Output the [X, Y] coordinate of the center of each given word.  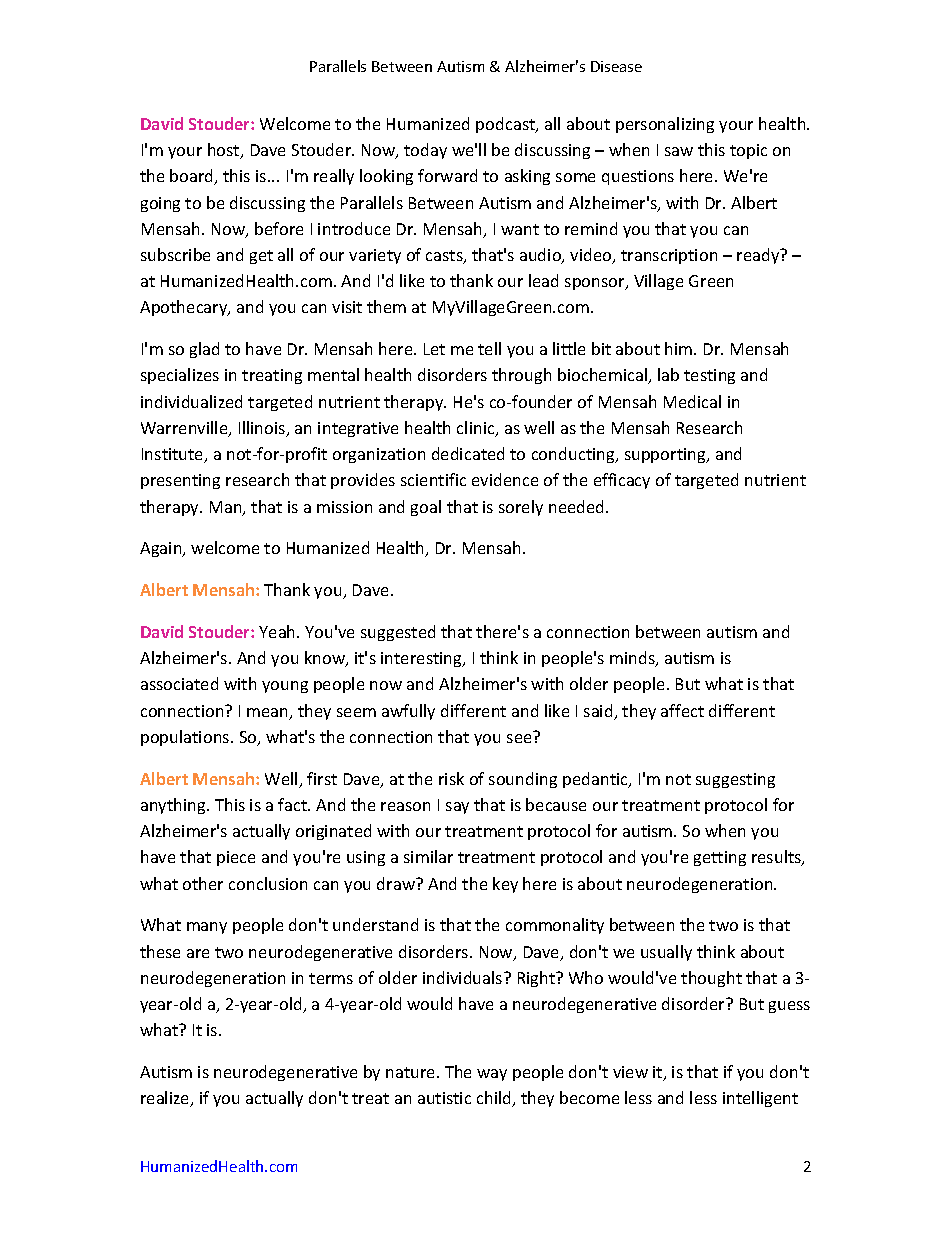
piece [236, 858]
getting [720, 858]
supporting [666, 455]
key [505, 885]
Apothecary [185, 308]
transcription [669, 256]
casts [445, 257]
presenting [180, 481]
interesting [422, 659]
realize [166, 1099]
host [225, 151]
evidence [505, 479]
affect [682, 710]
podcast [507, 125]
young [285, 687]
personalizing [665, 125]
